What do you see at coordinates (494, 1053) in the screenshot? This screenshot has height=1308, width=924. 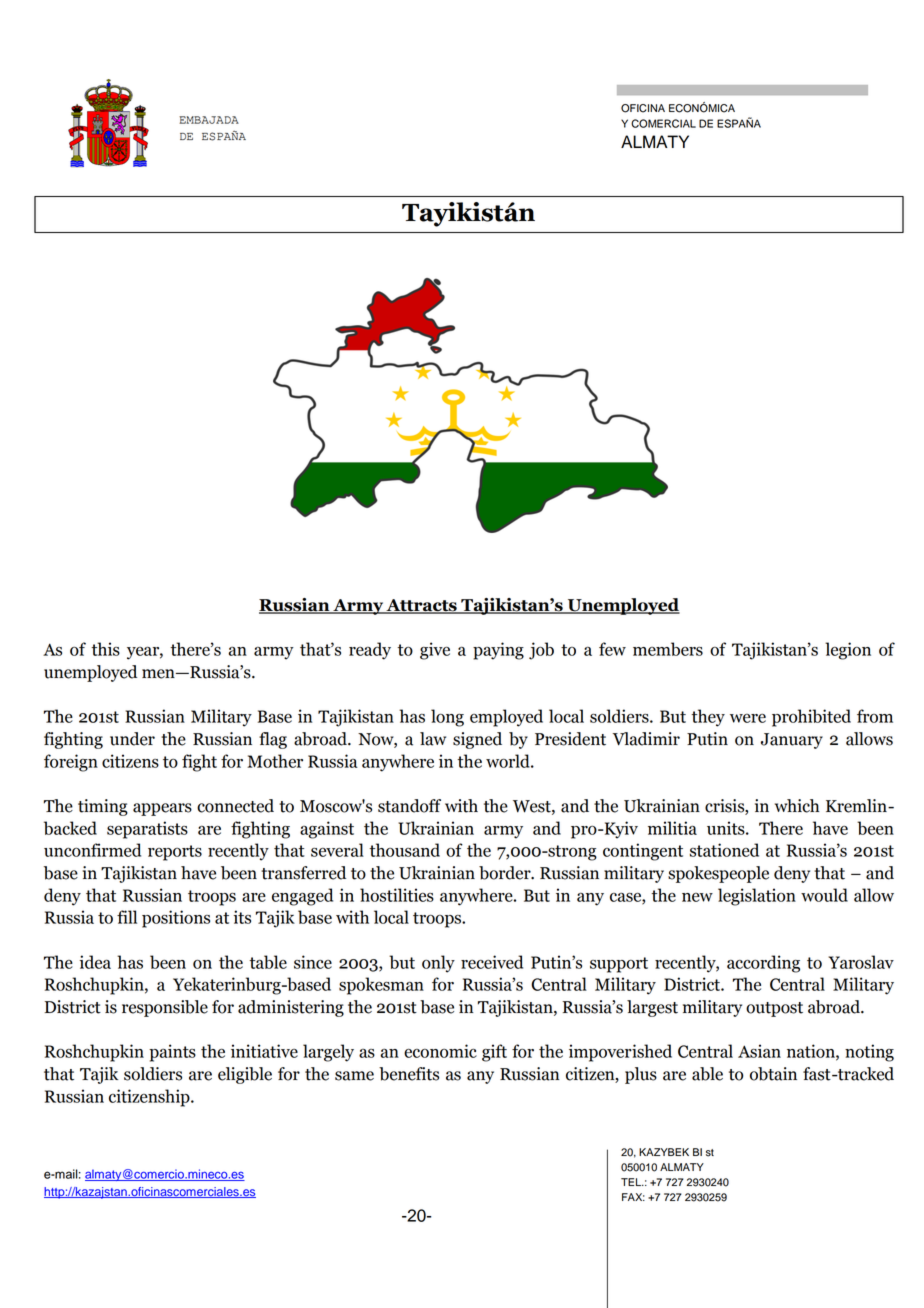 I see `gift` at bounding box center [494, 1053].
